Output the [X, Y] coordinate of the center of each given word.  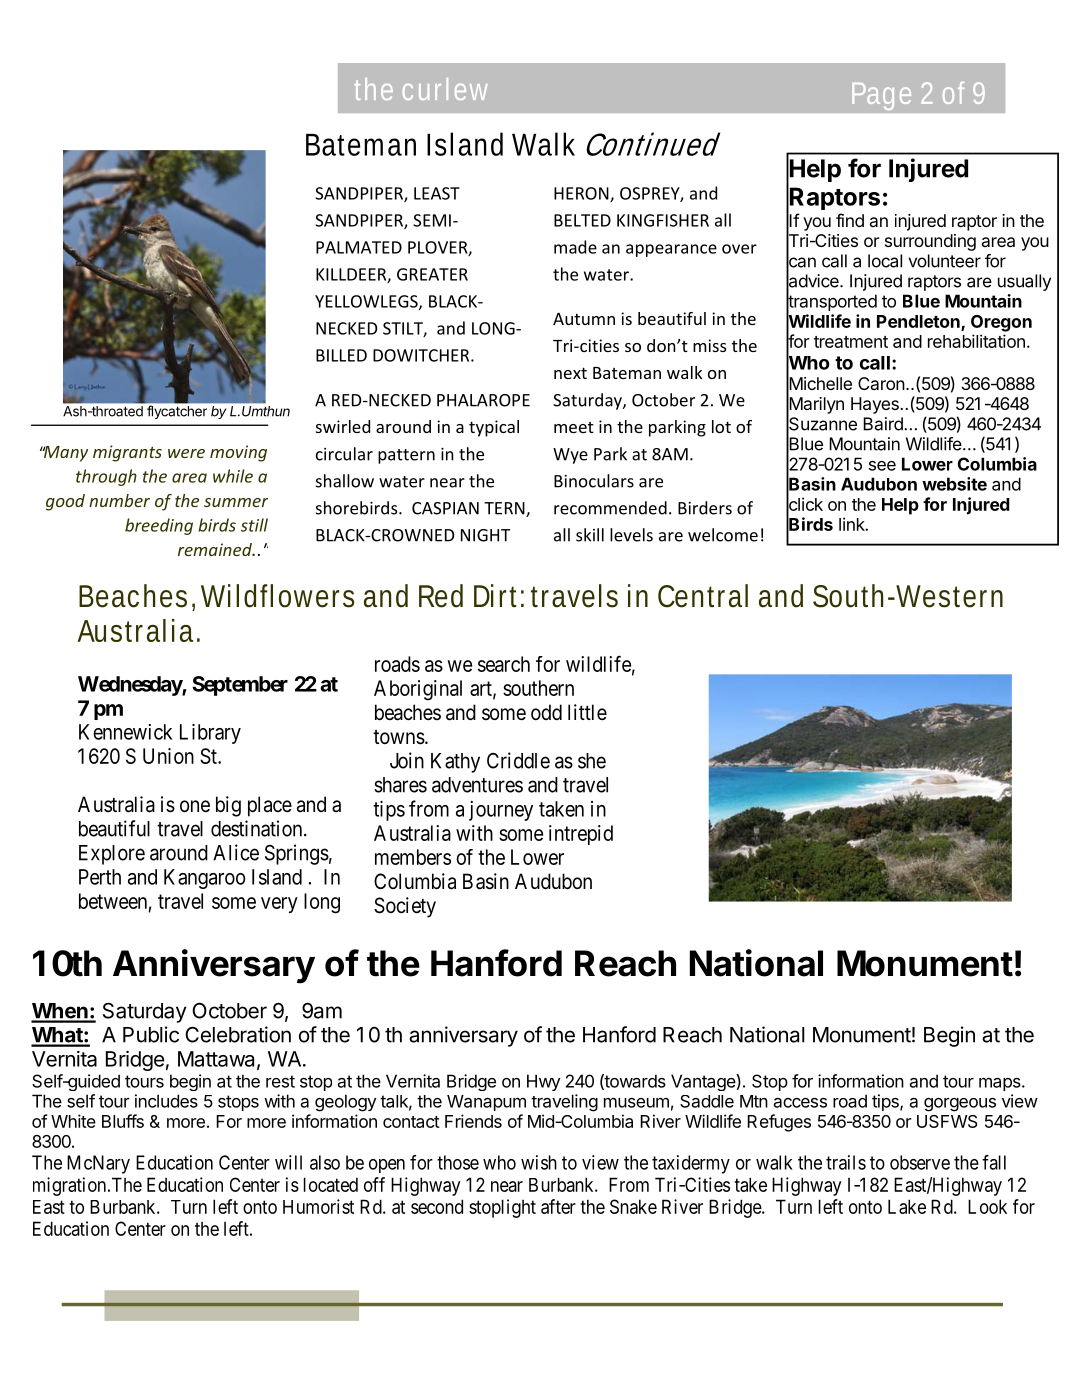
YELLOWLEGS [367, 302]
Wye [570, 456]
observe [920, 1162]
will [288, 1162]
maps [1000, 1084]
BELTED [582, 220]
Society [405, 907]
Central [703, 596]
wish [539, 1162]
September [240, 686]
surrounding [930, 242]
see [882, 466]
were [186, 453]
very [279, 905]
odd [546, 712]
